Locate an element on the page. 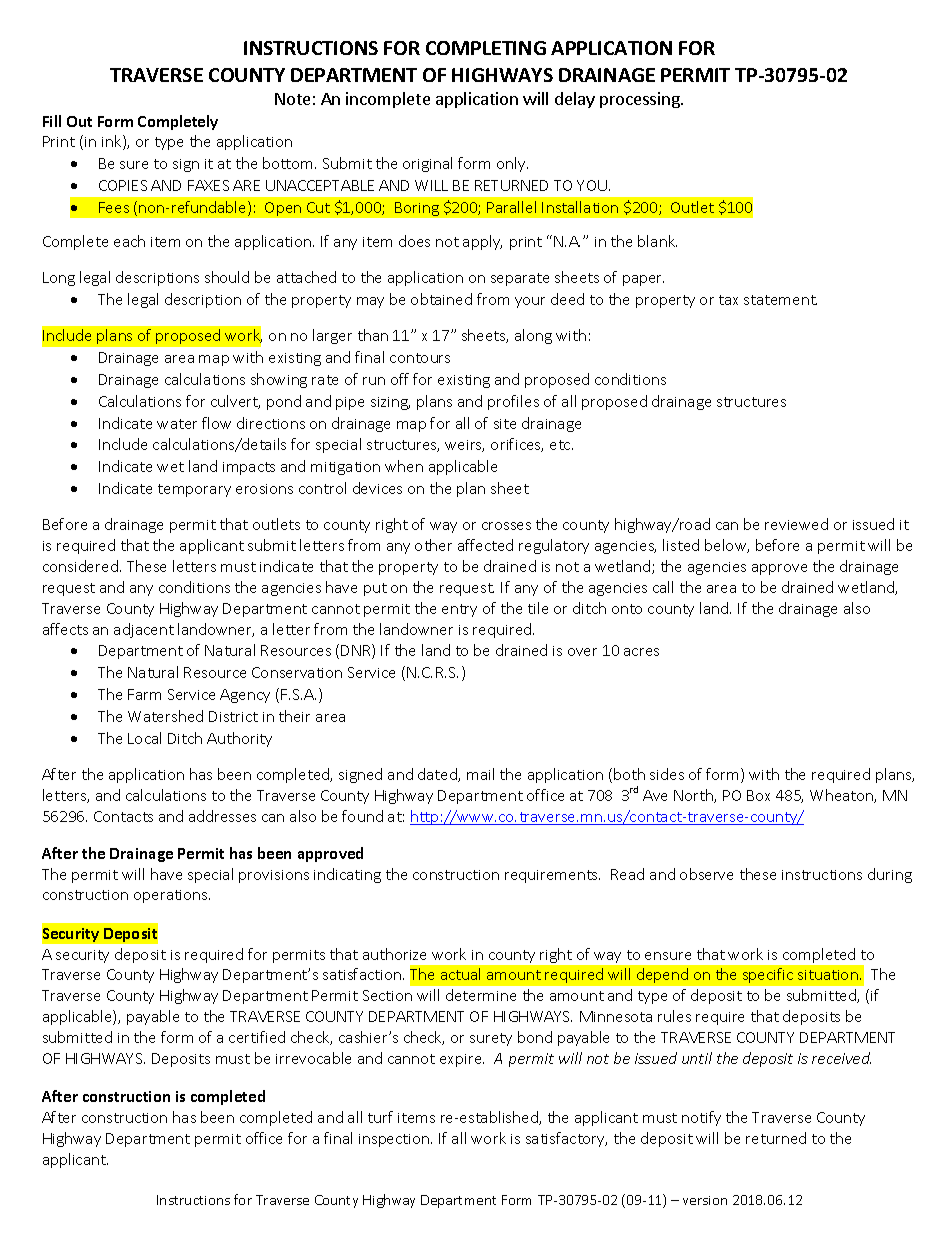 This page has height=1233, width=952. processing is located at coordinates (641, 100).
